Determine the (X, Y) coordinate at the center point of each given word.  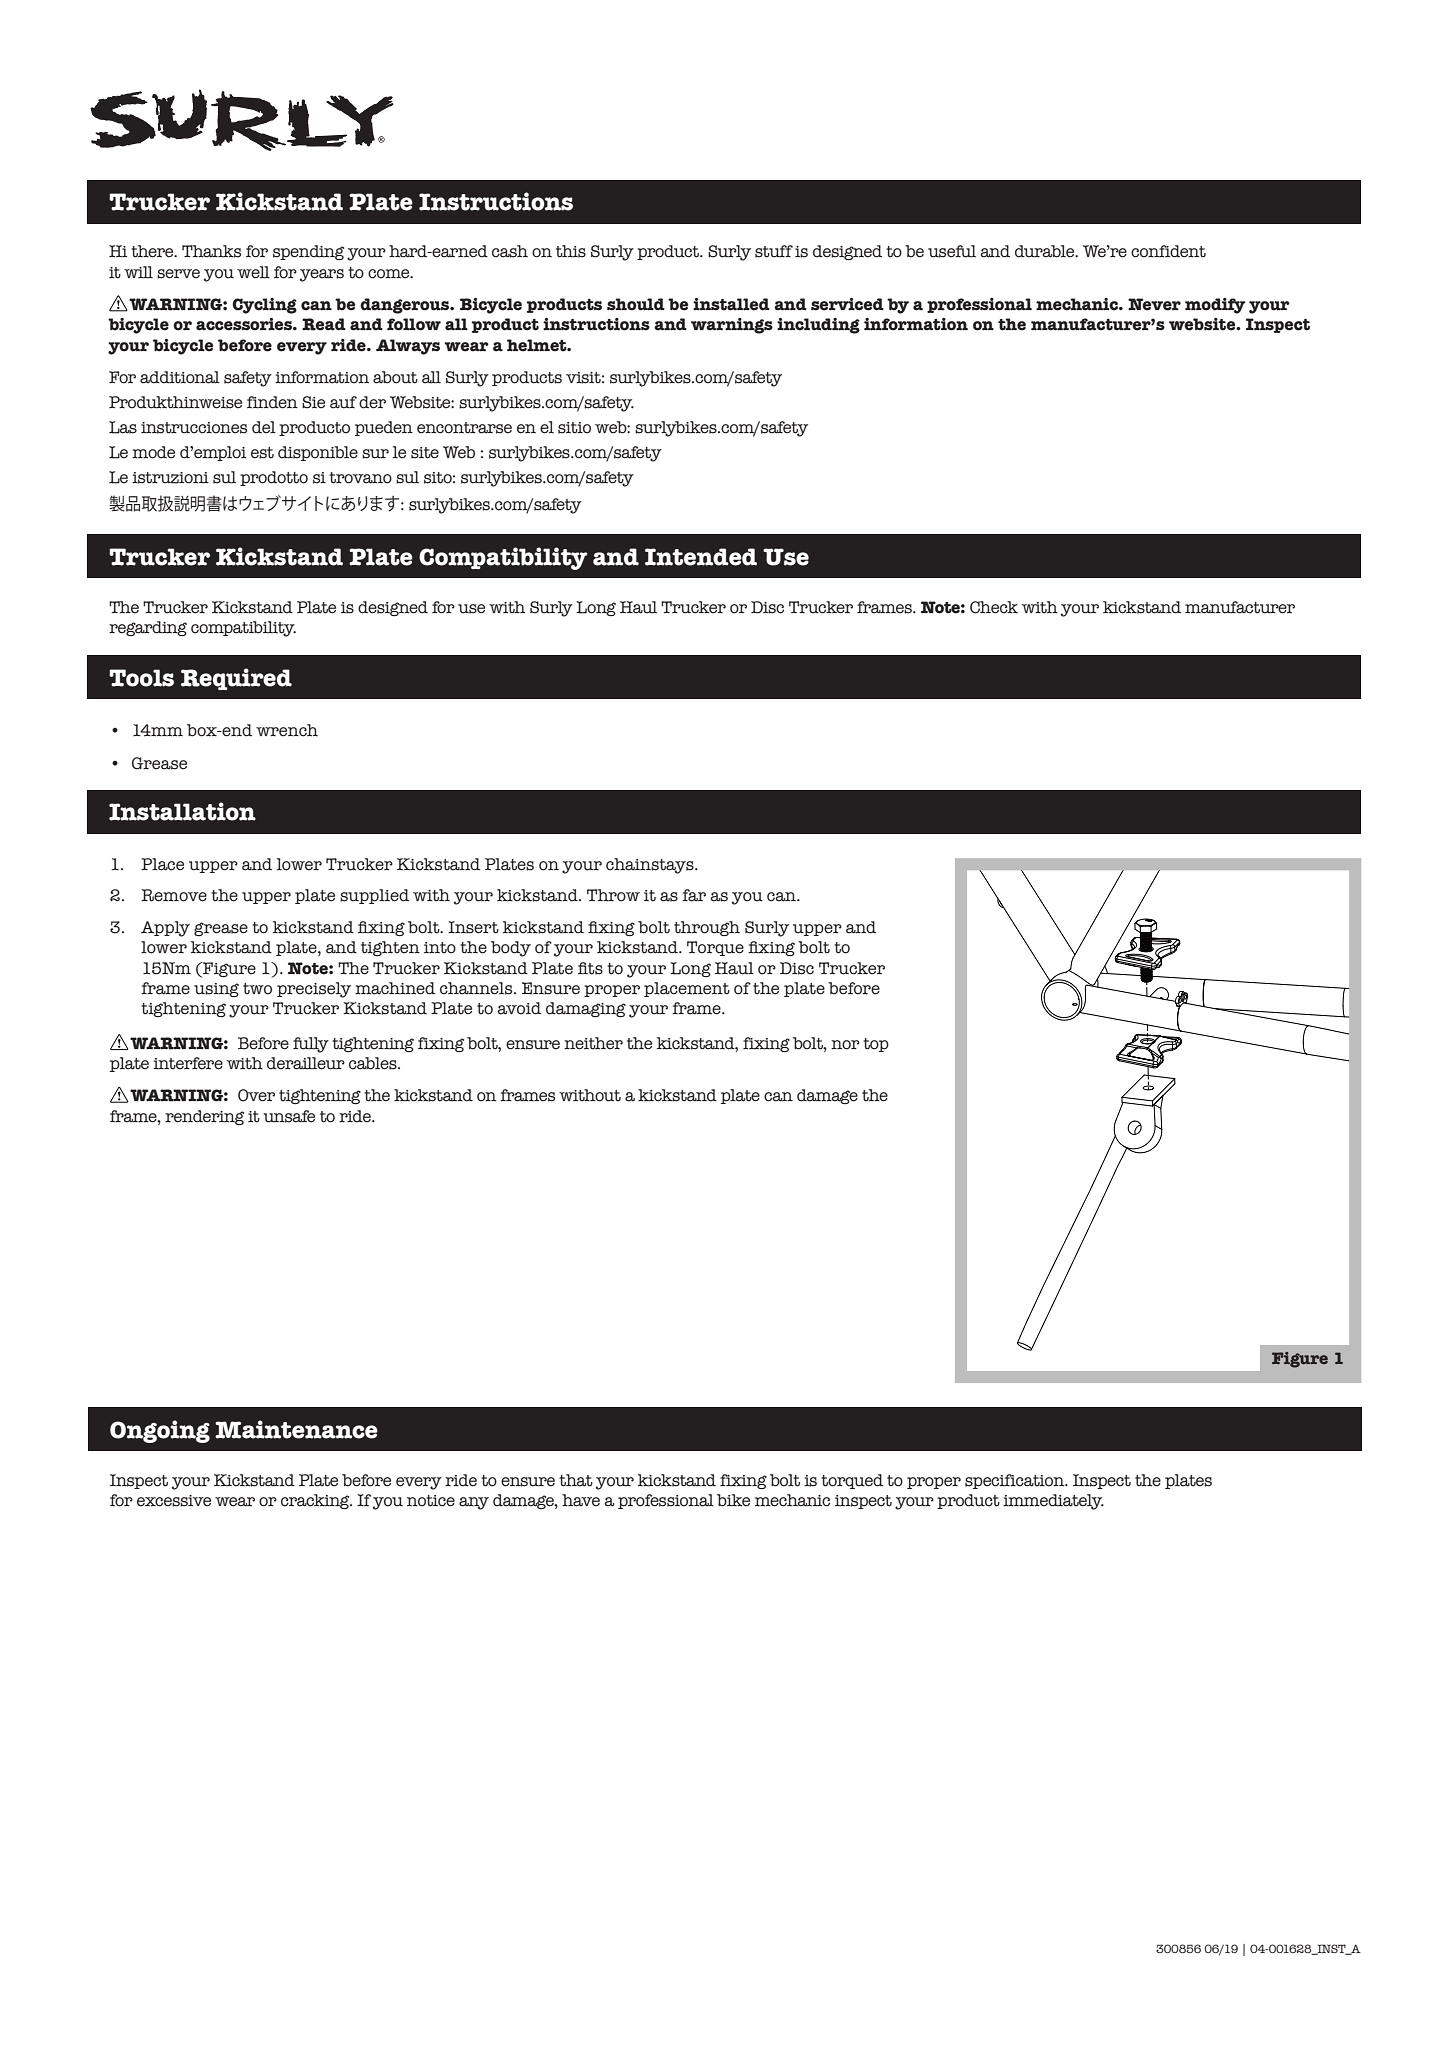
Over (256, 1095)
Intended (701, 557)
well (253, 272)
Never (1154, 304)
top (876, 1045)
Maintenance (296, 1429)
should (636, 304)
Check (994, 607)
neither (593, 1043)
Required (236, 679)
